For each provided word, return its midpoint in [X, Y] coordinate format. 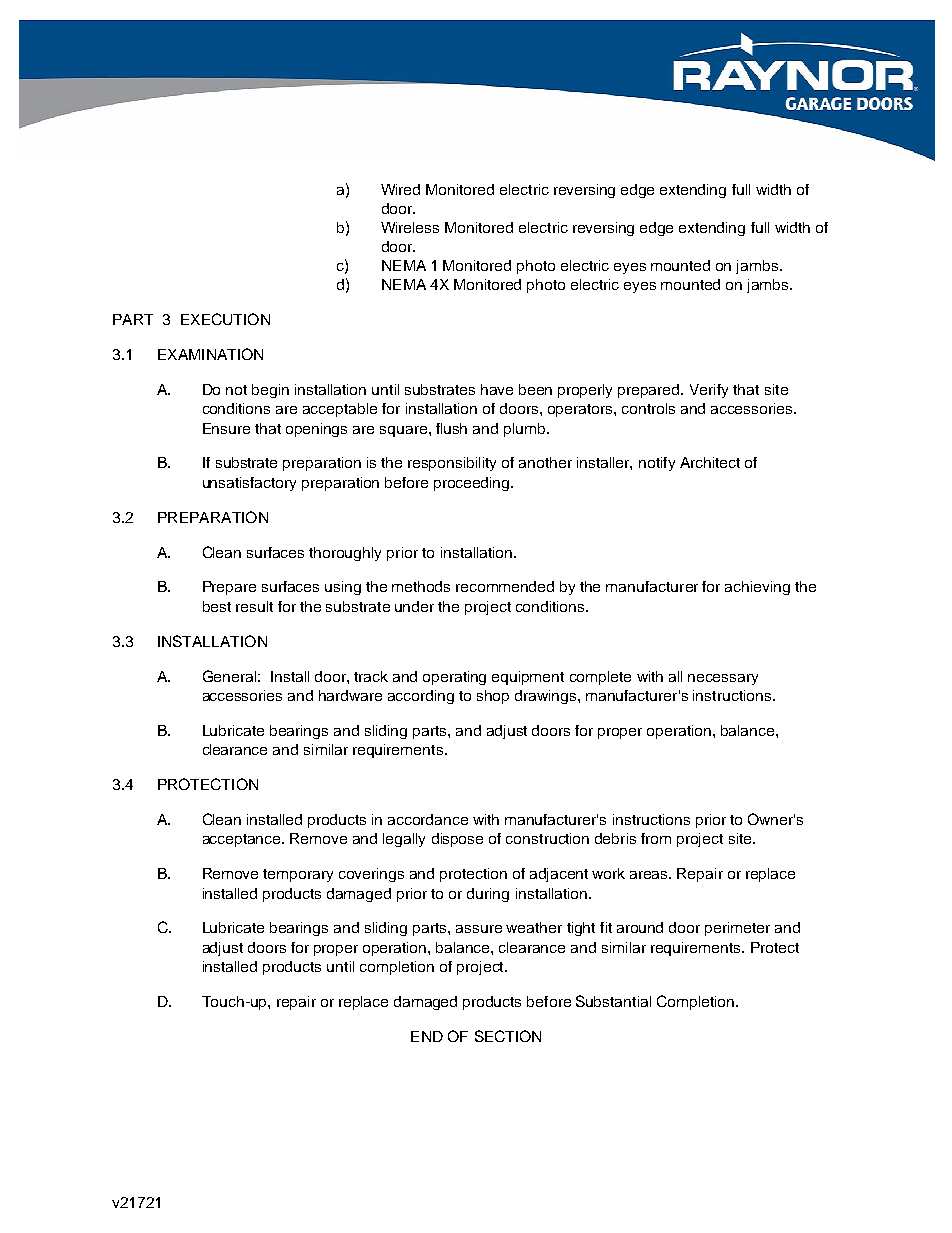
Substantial [613, 1001]
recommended [505, 586]
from [656, 838]
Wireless [410, 227]
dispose [457, 840]
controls [648, 408]
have [497, 389]
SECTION [508, 1036]
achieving [757, 588]
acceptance [243, 840]
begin [270, 391]
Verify [709, 391]
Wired [400, 189]
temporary [298, 875]
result [254, 606]
